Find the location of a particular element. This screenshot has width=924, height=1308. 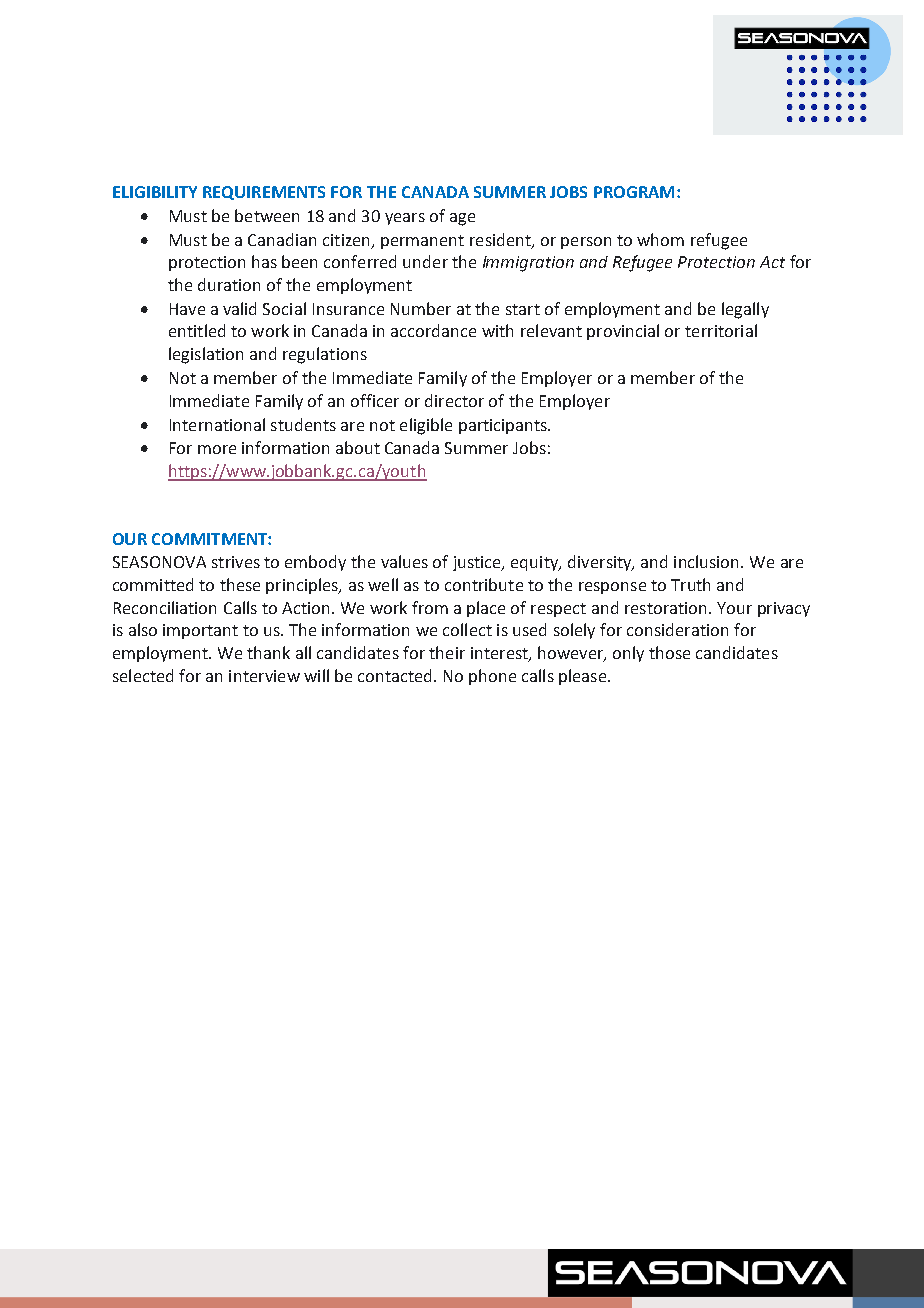

PROGRAM is located at coordinates (634, 192).
